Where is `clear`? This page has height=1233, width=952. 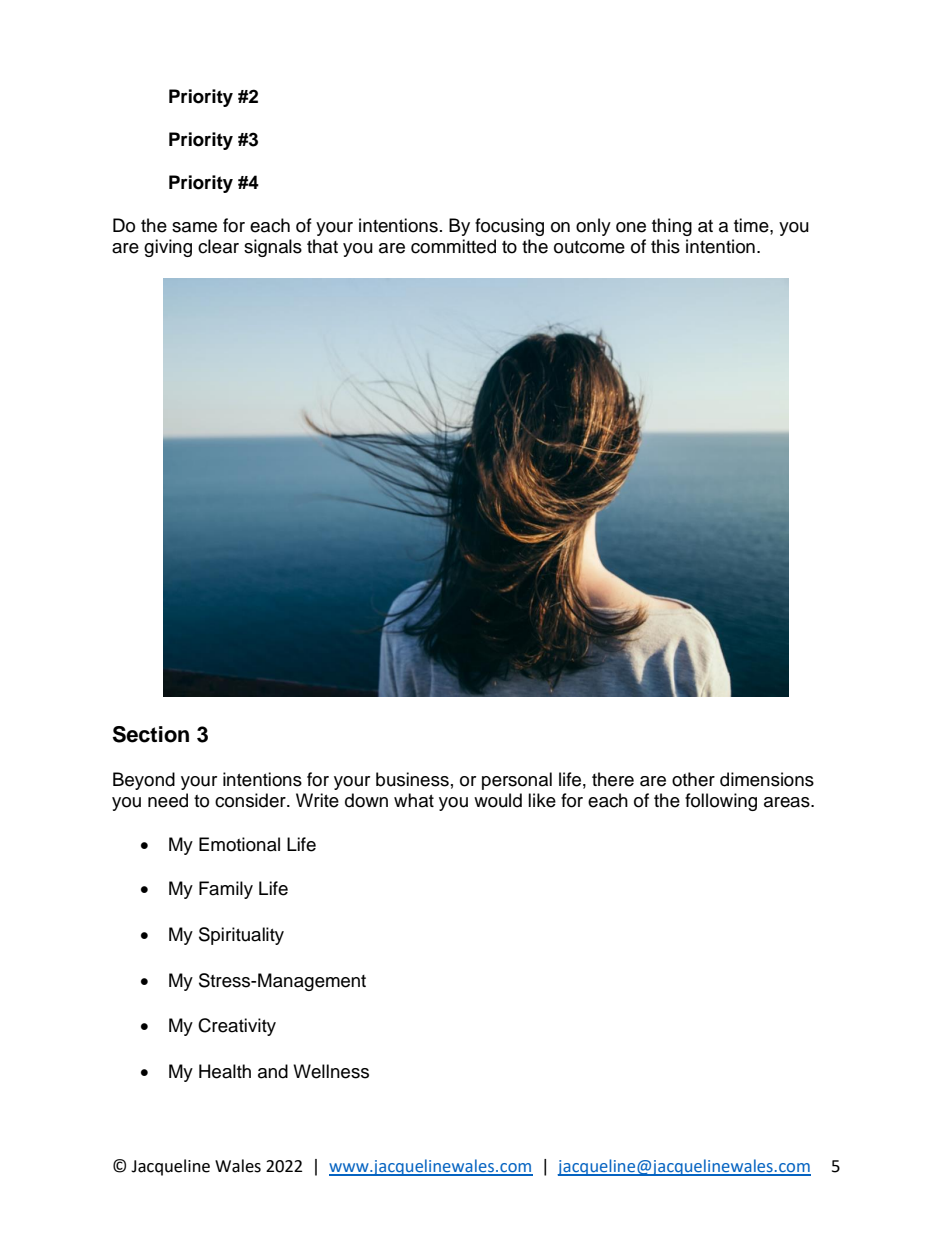
clear is located at coordinates (218, 246).
